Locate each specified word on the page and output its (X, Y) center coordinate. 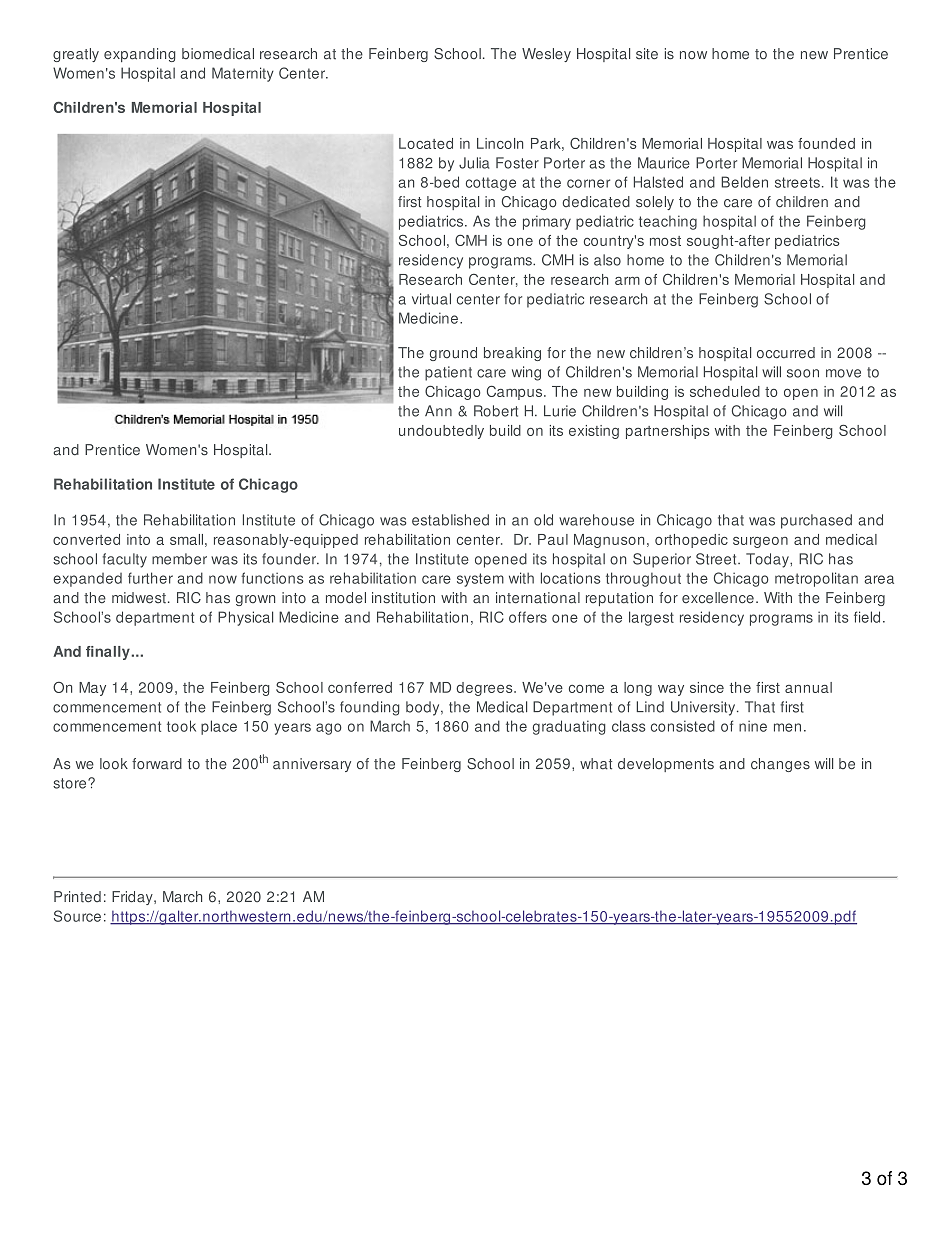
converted (86, 539)
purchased (816, 521)
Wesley (546, 55)
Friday (133, 898)
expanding (140, 55)
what (596, 764)
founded (826, 143)
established (450, 520)
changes (780, 765)
